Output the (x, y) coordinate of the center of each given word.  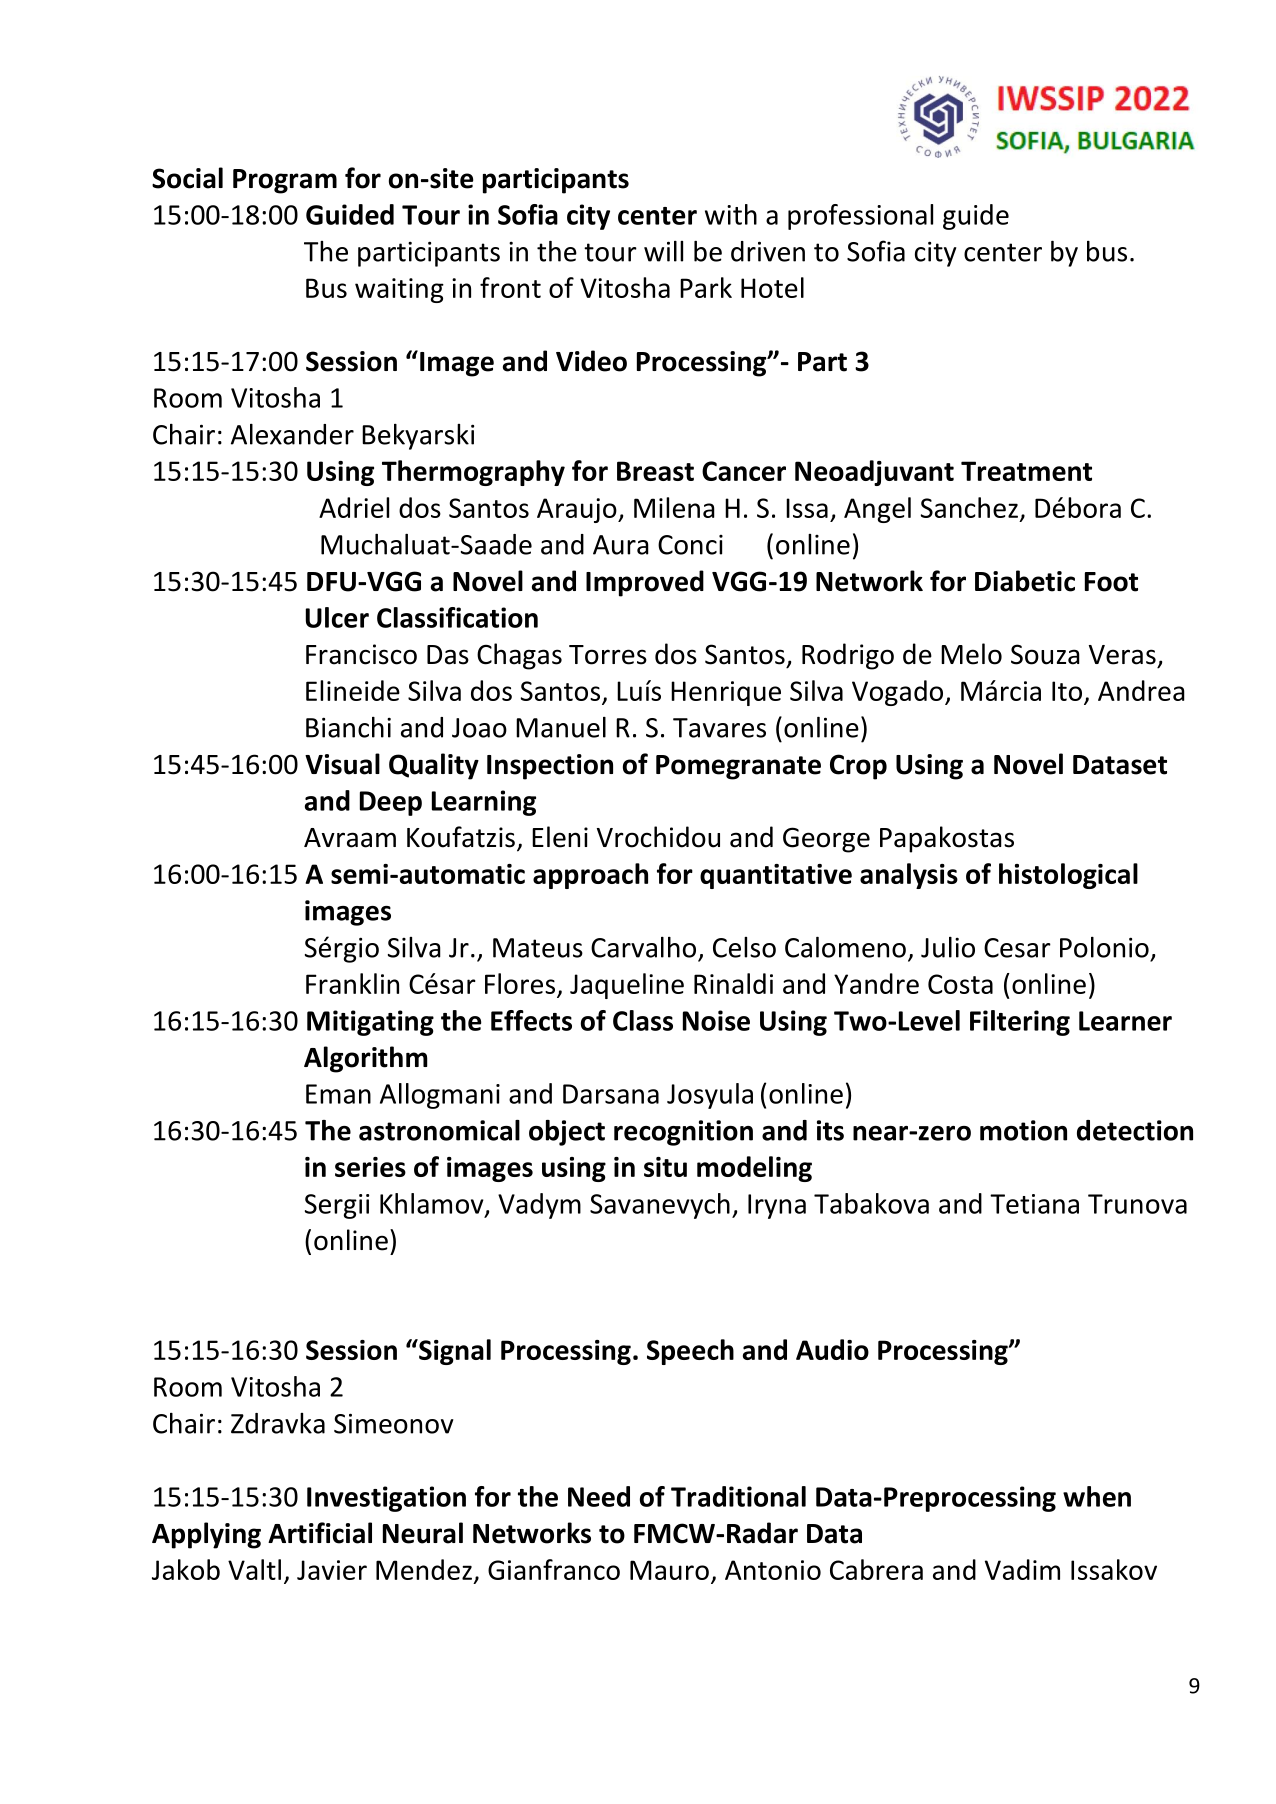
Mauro (669, 1570)
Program (285, 181)
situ (665, 1167)
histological (1068, 876)
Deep (391, 803)
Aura (621, 545)
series (370, 1167)
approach (590, 876)
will (663, 251)
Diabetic (1025, 581)
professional (860, 217)
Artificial (320, 1533)
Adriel (354, 507)
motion (1023, 1130)
